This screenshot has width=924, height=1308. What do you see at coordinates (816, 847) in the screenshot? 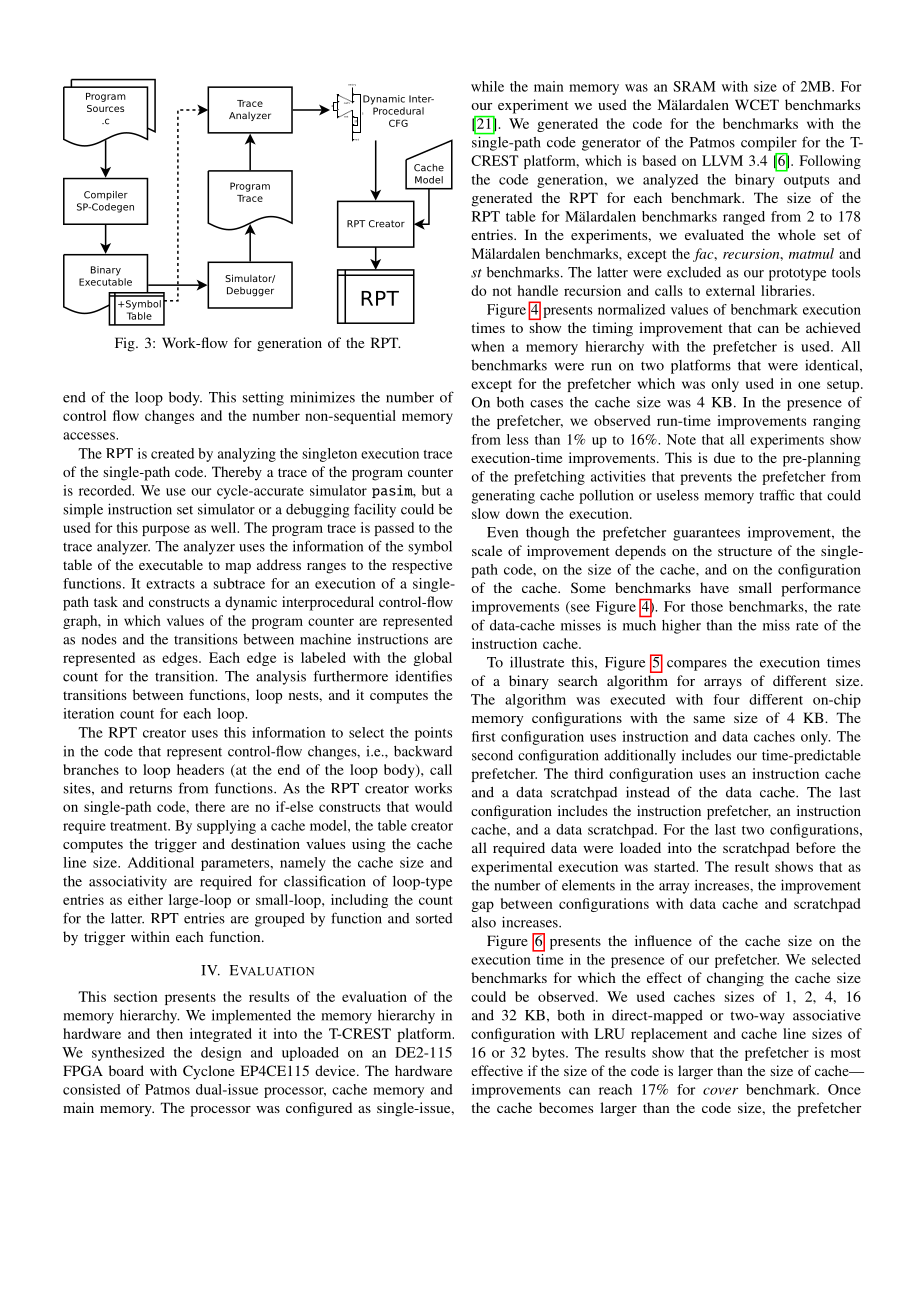
I see `before` at bounding box center [816, 847].
